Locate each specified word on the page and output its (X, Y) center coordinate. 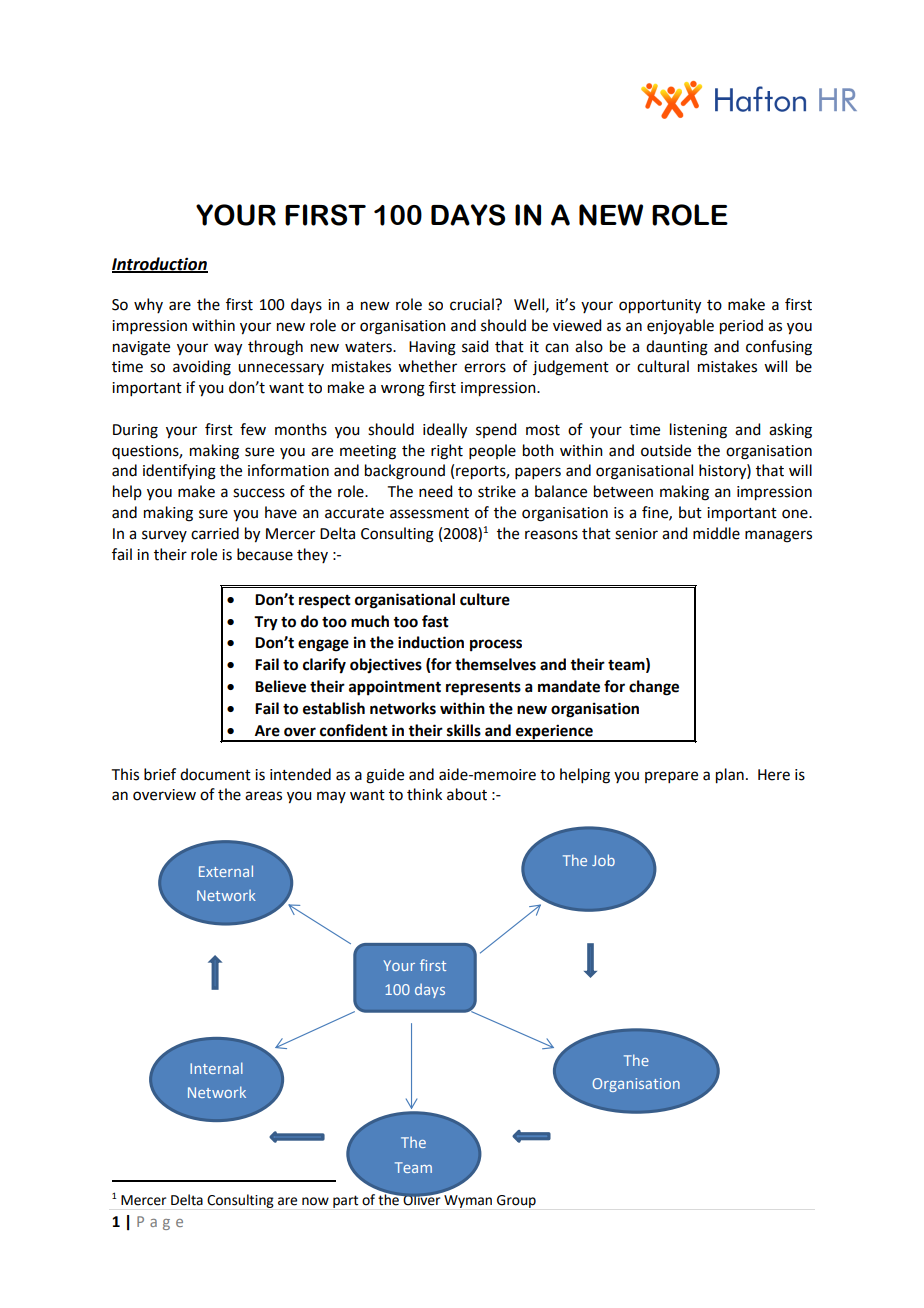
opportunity (660, 306)
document (215, 774)
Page (160, 1223)
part (345, 1201)
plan (730, 776)
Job (603, 860)
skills (464, 730)
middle (716, 533)
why (148, 305)
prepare (671, 777)
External (226, 871)
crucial (473, 304)
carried (215, 533)
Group (516, 1201)
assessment (429, 513)
